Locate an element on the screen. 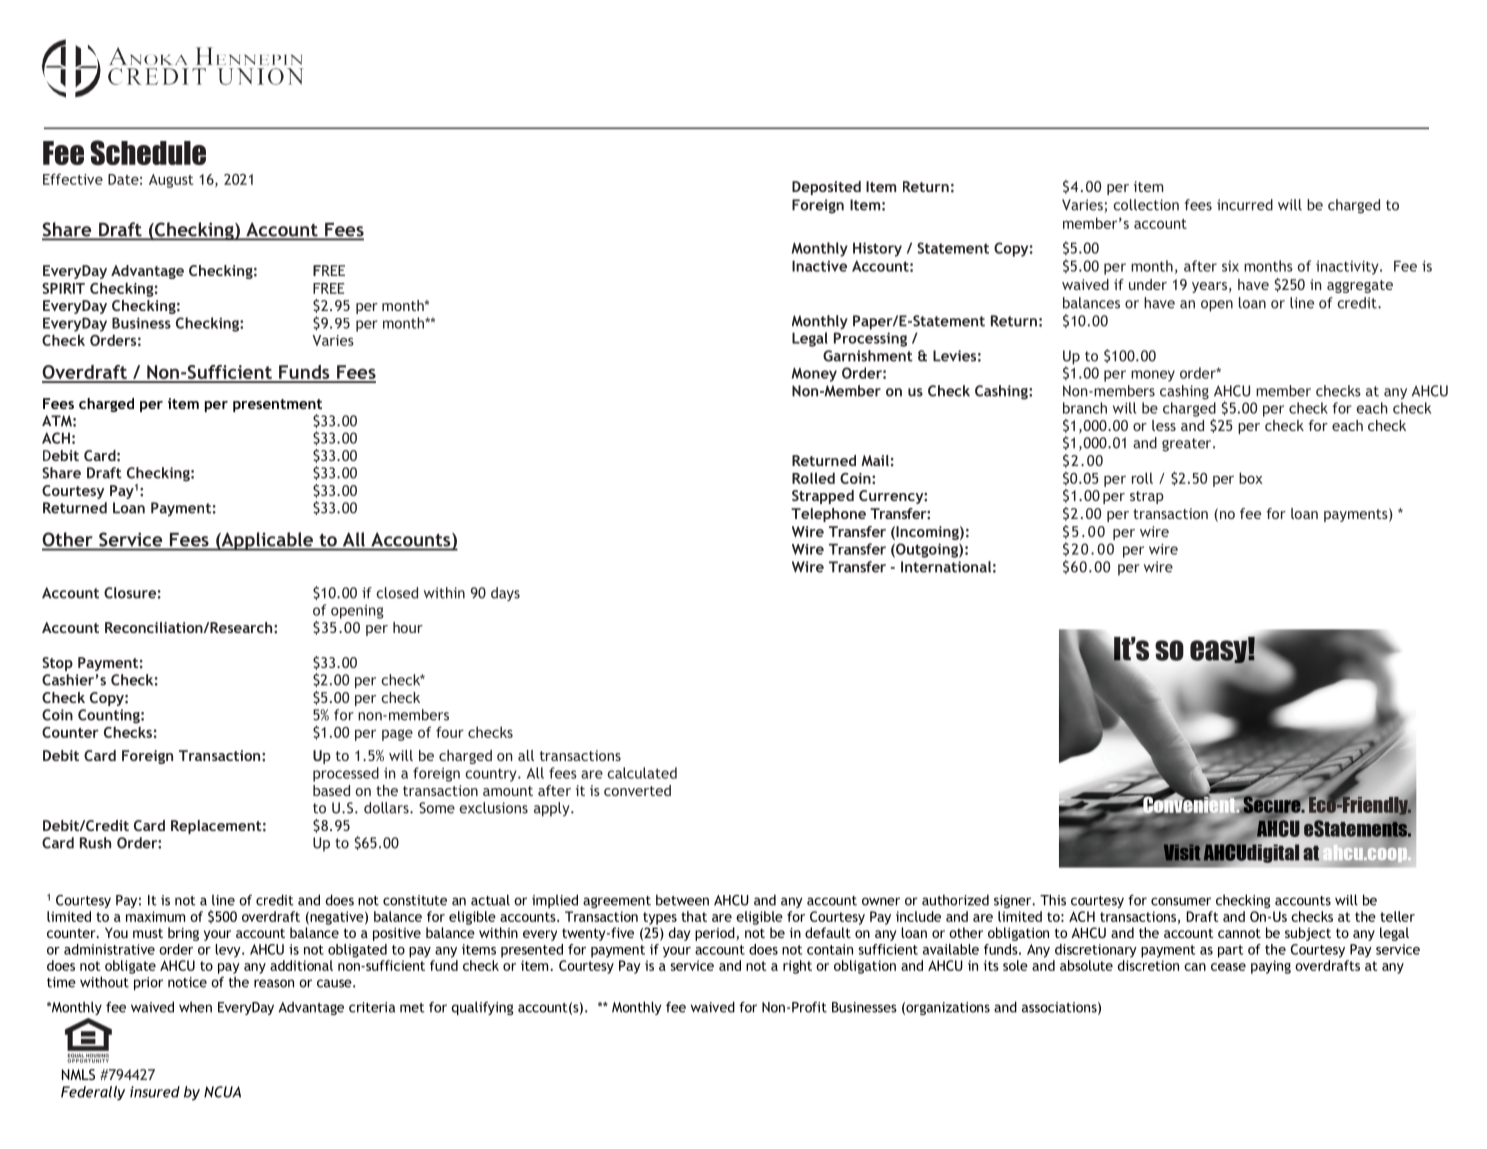  hour is located at coordinates (408, 627).
